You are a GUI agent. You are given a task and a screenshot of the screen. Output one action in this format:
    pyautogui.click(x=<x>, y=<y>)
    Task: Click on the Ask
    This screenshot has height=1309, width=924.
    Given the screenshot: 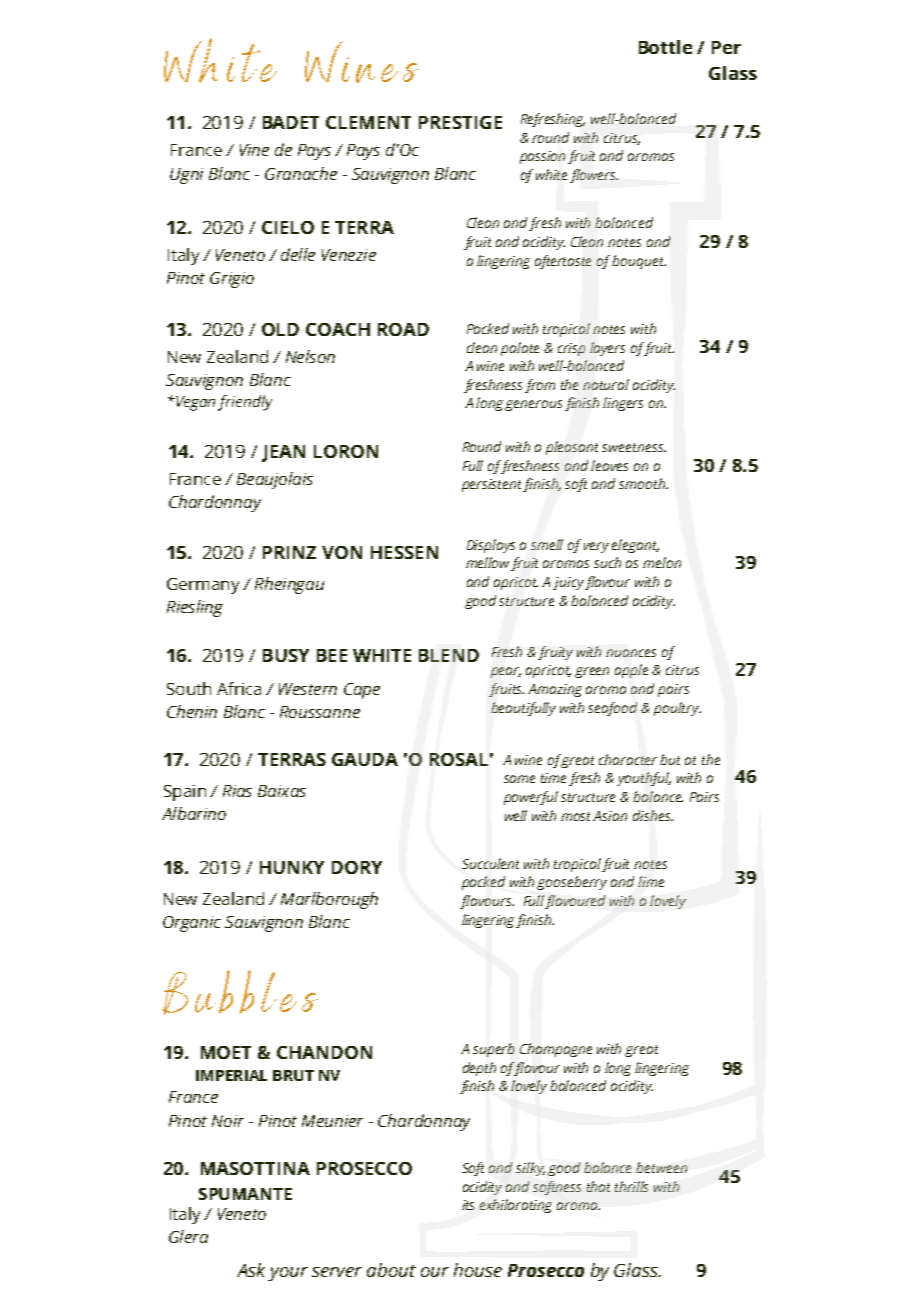 What is the action you would take?
    pyautogui.click(x=251, y=1270)
